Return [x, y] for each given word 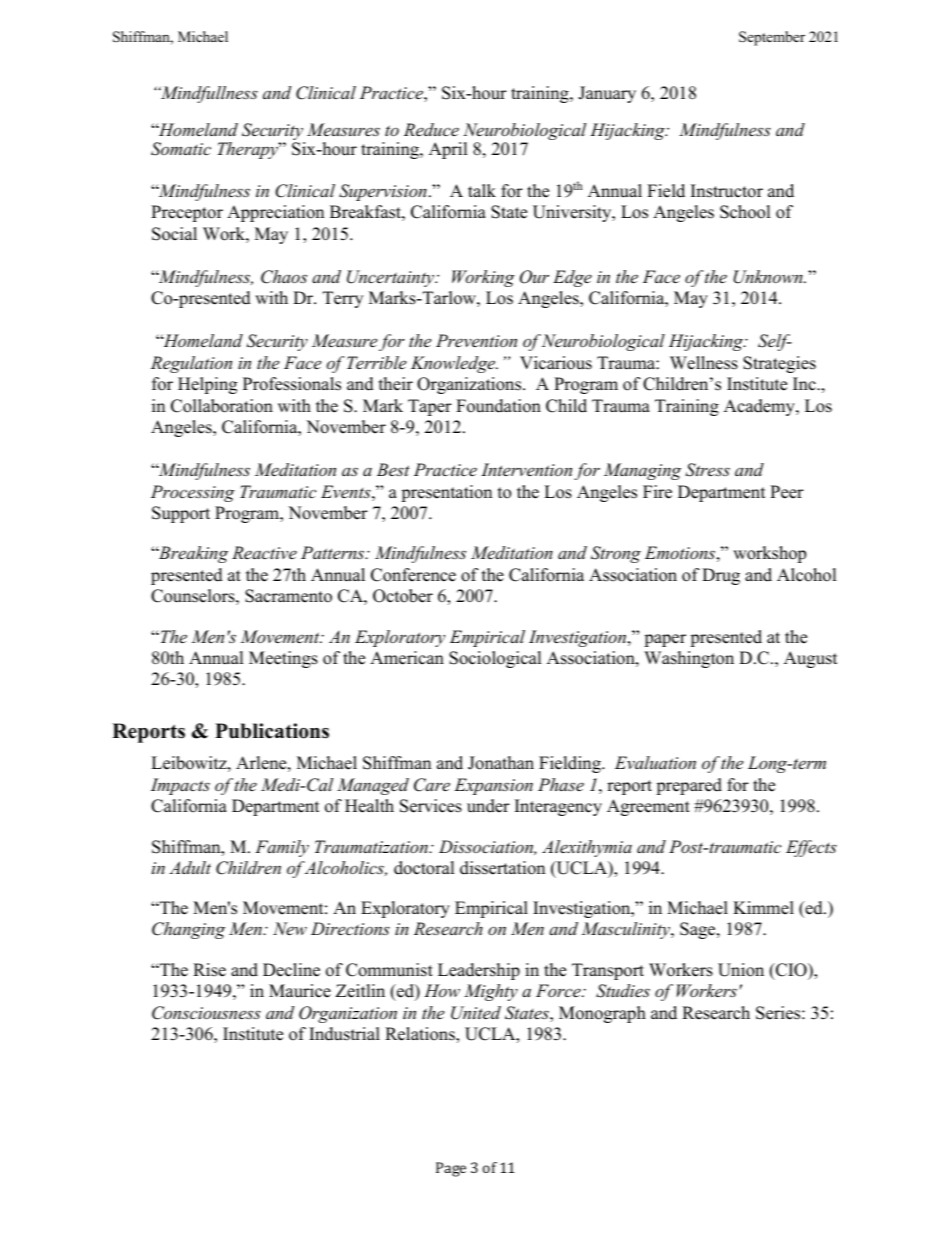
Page [451, 1169]
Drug [721, 576]
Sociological [495, 659]
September [772, 38]
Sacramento [288, 596]
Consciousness [206, 1013]
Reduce [431, 129]
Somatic [181, 149]
